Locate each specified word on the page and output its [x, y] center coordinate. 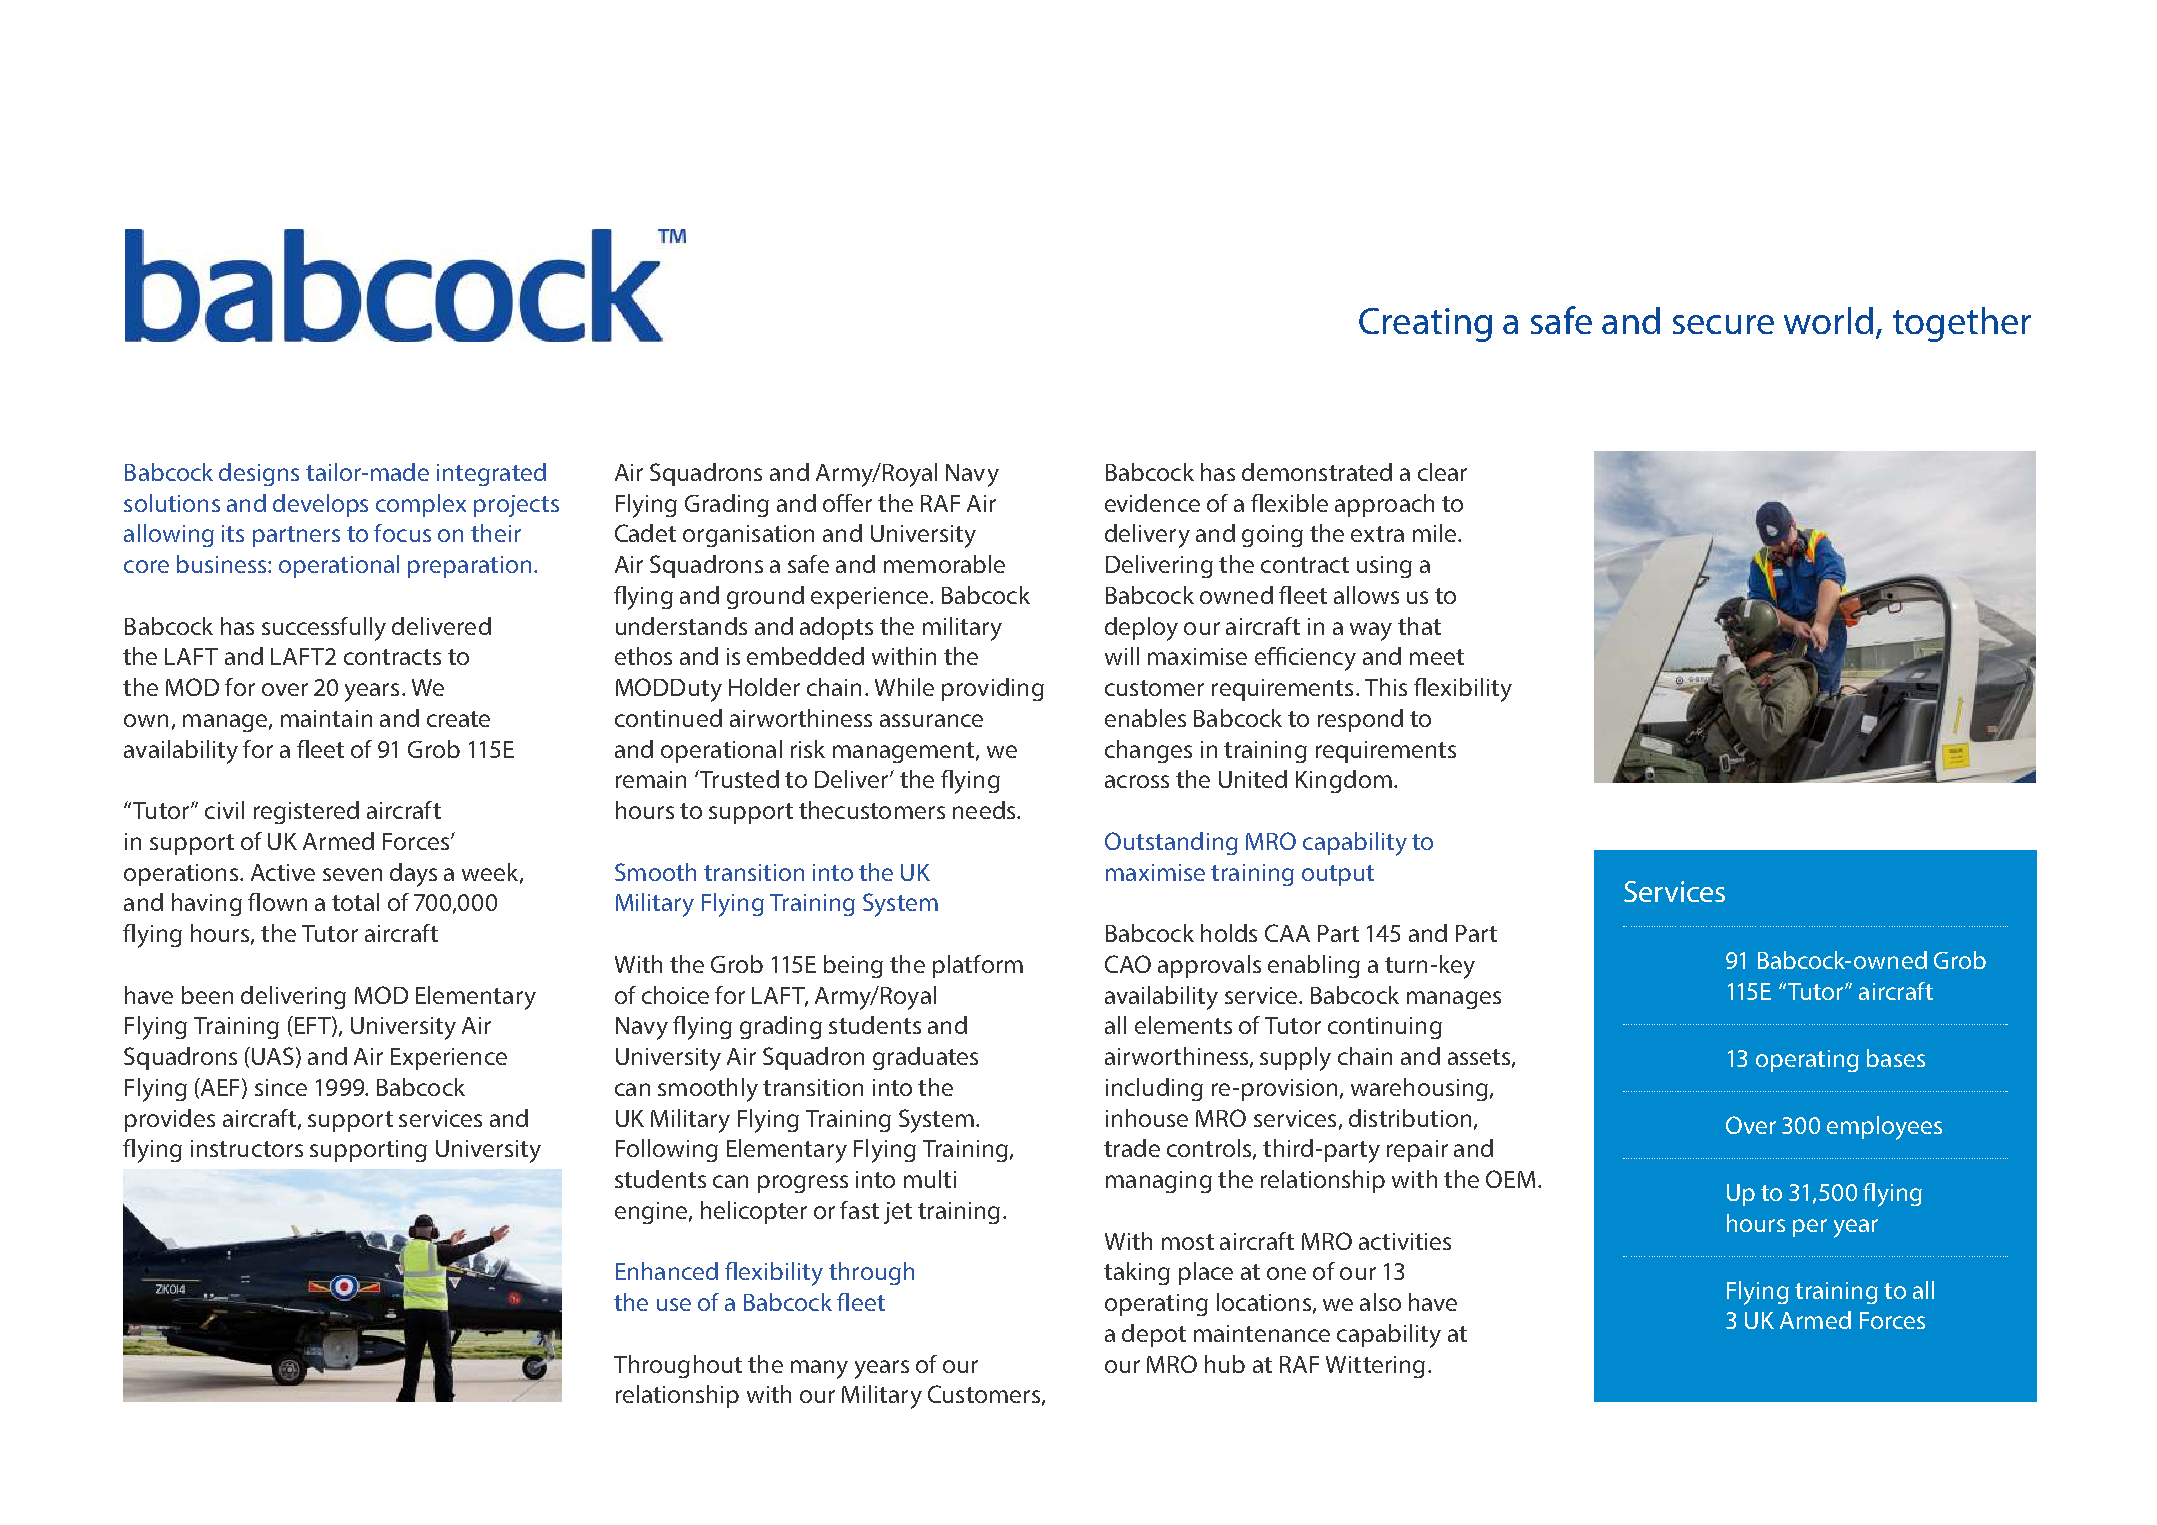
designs [259, 474]
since [281, 1087]
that [1419, 626]
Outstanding [1171, 843]
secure [1723, 324]
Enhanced [667, 1271]
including [1154, 1089]
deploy [1141, 629]
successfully [324, 629]
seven [352, 874]
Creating [1425, 325]
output [1338, 875]
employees [1884, 1128]
